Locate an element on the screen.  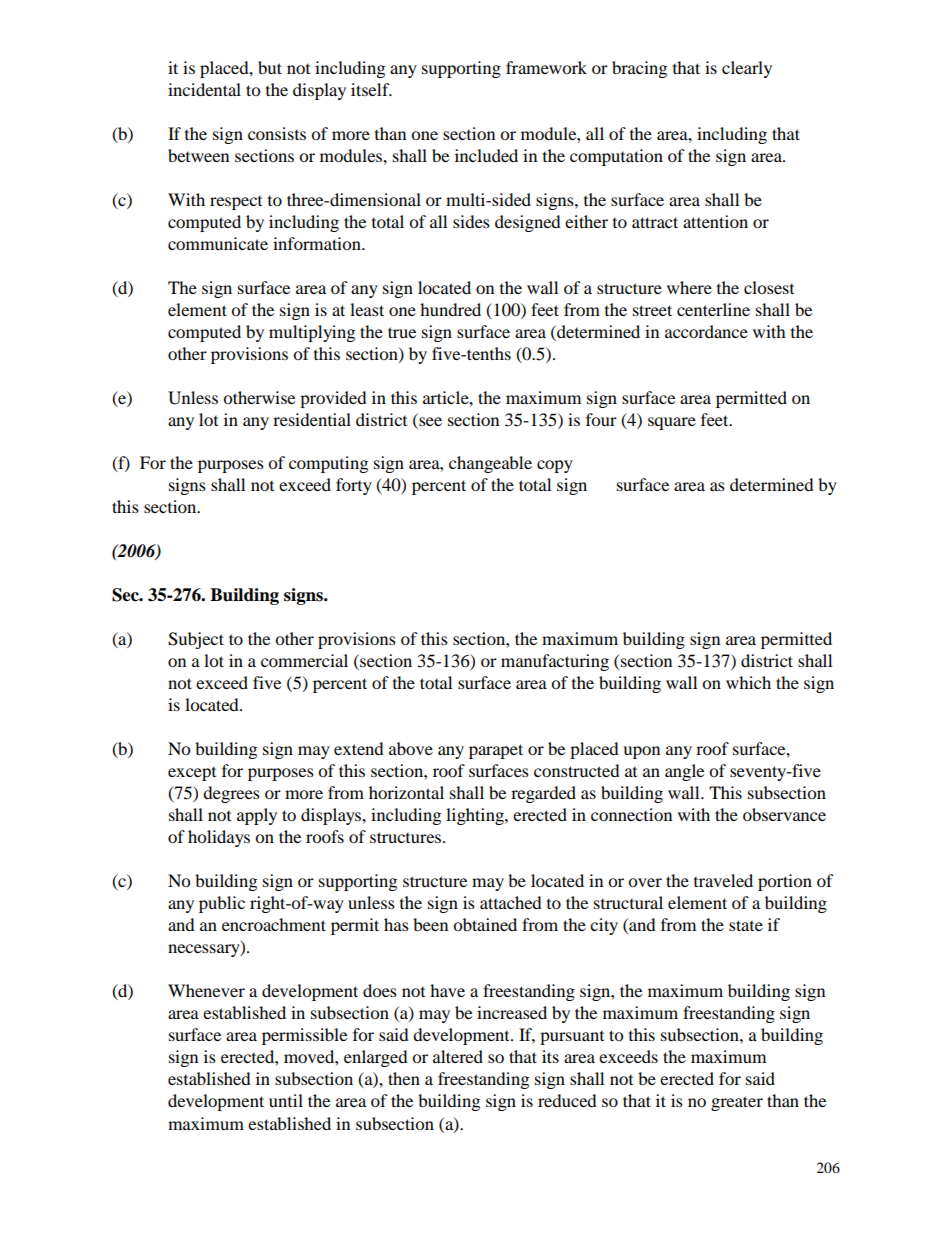
clearly is located at coordinates (747, 69).
